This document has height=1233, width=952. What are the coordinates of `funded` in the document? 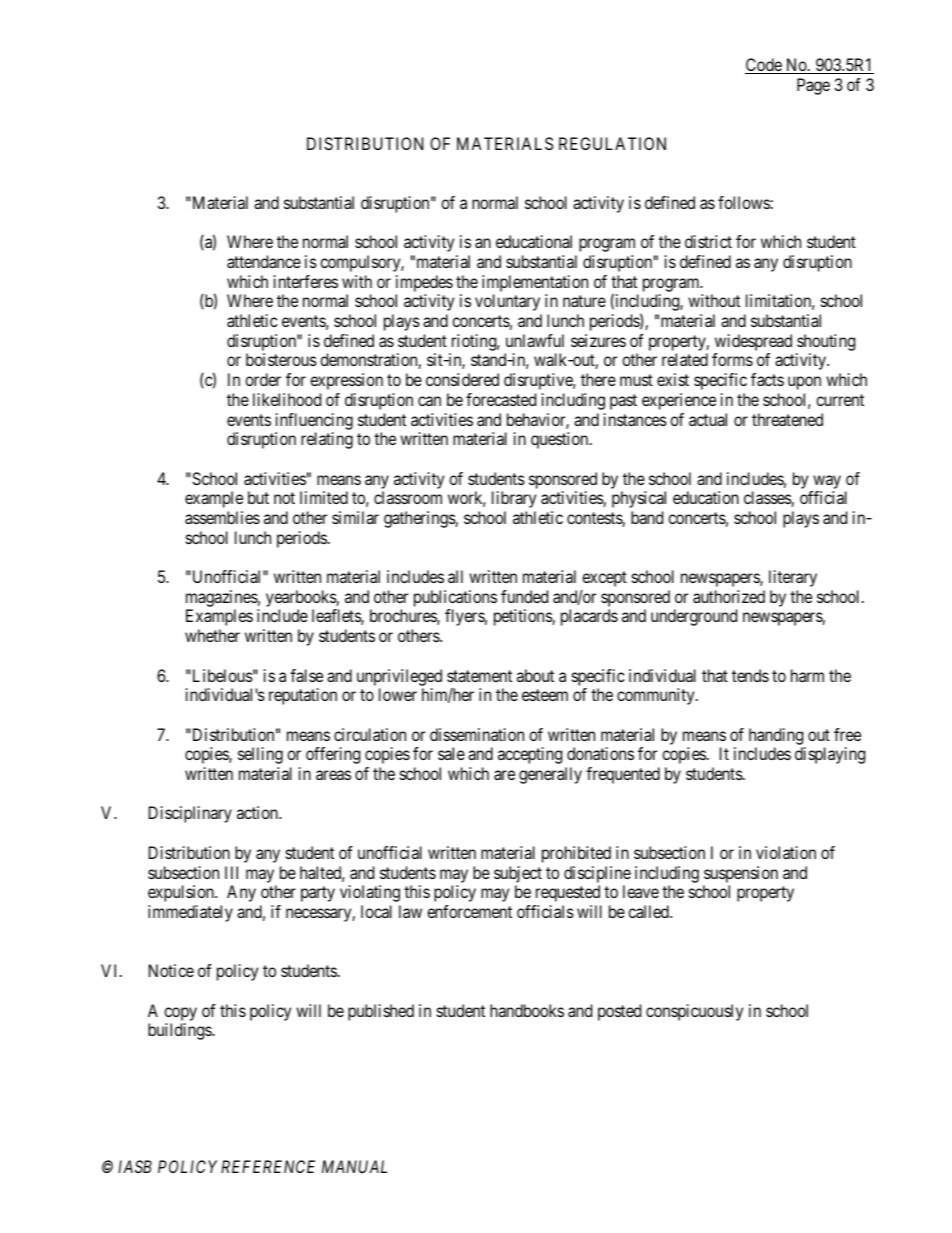 It's located at (524, 596).
